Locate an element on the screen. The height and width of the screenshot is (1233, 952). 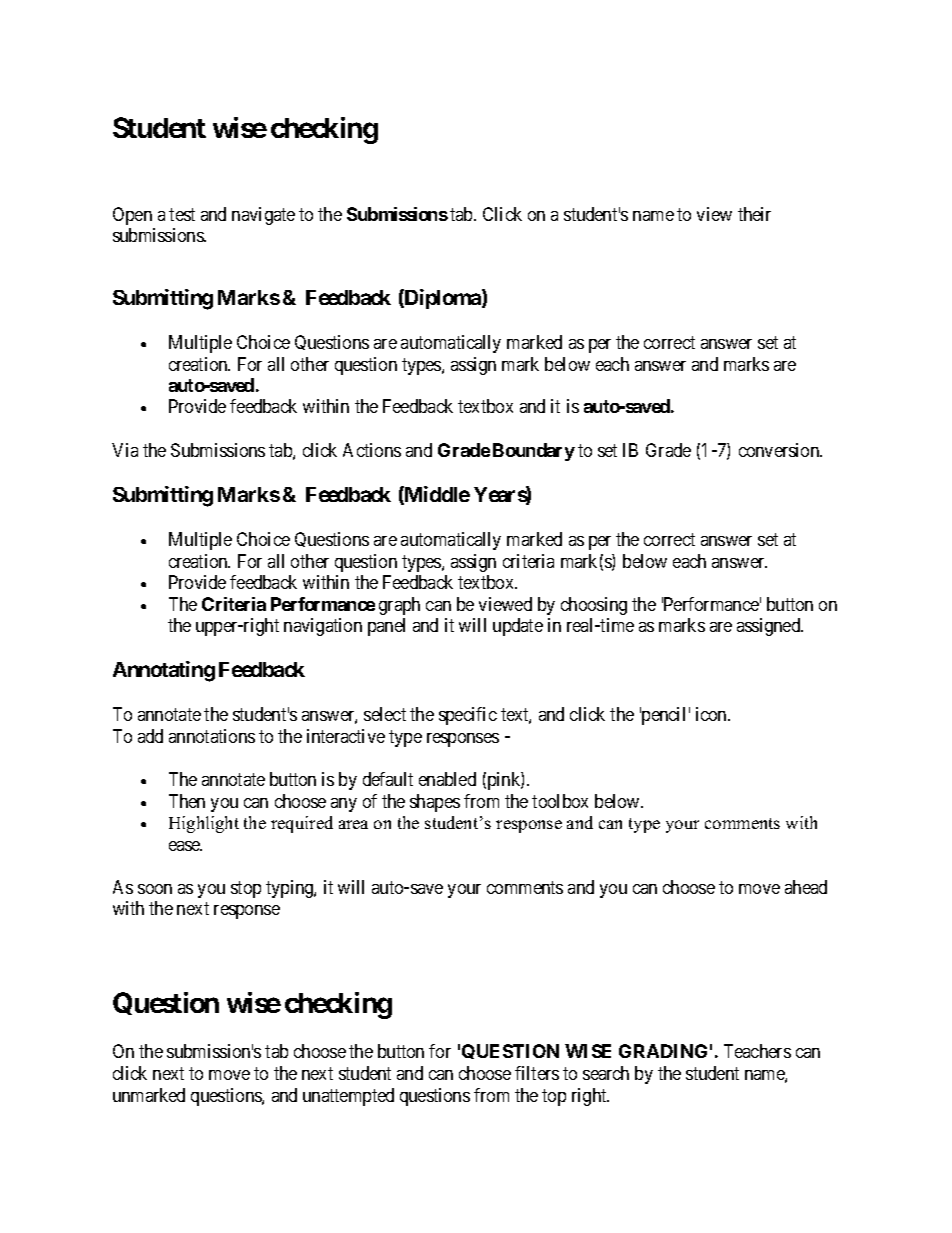
navigation is located at coordinates (323, 627).
